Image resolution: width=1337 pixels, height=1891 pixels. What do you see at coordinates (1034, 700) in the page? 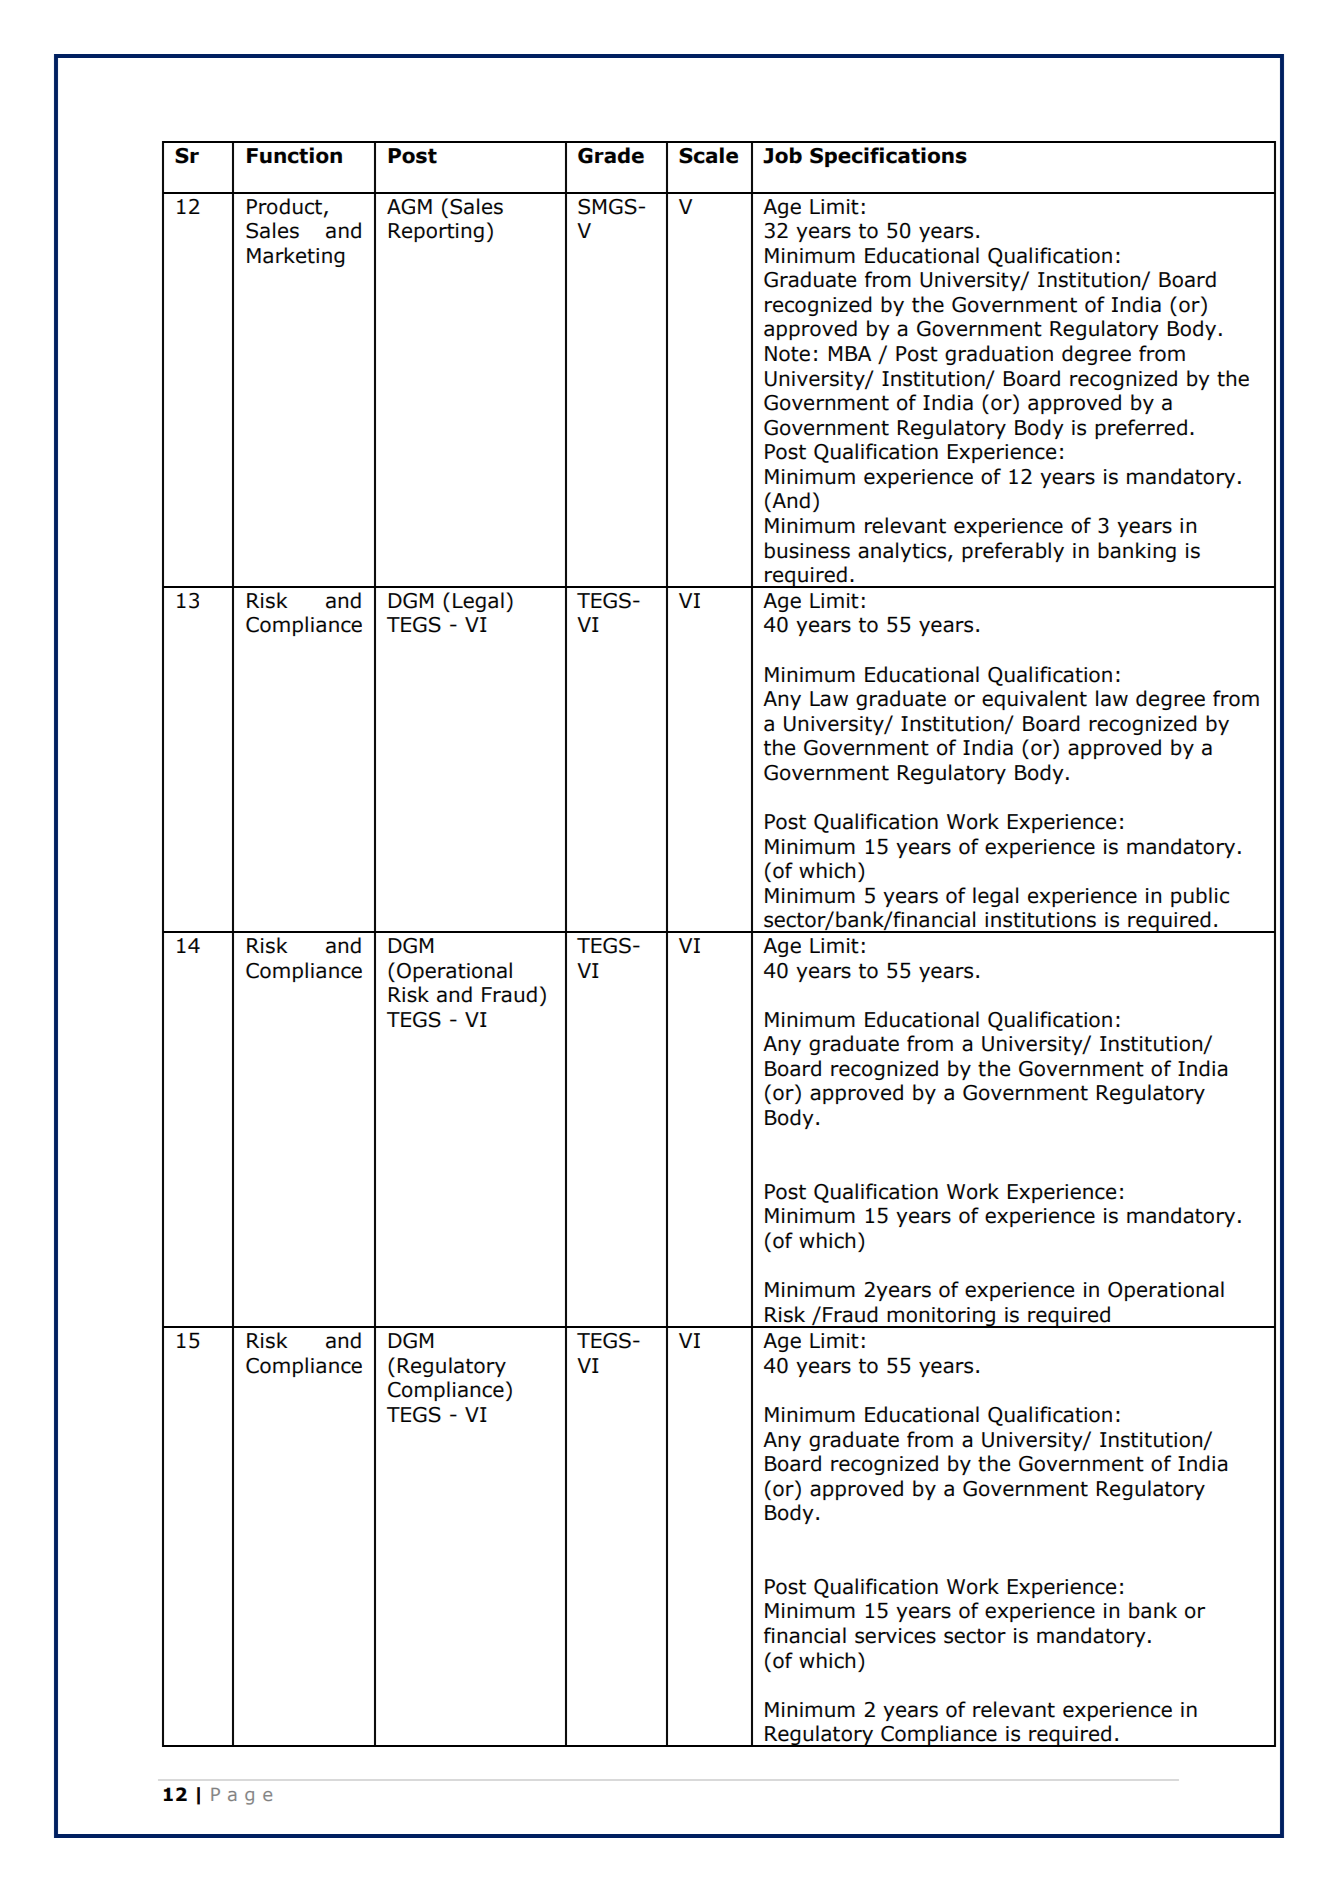
I see `equivalent` at bounding box center [1034, 700].
